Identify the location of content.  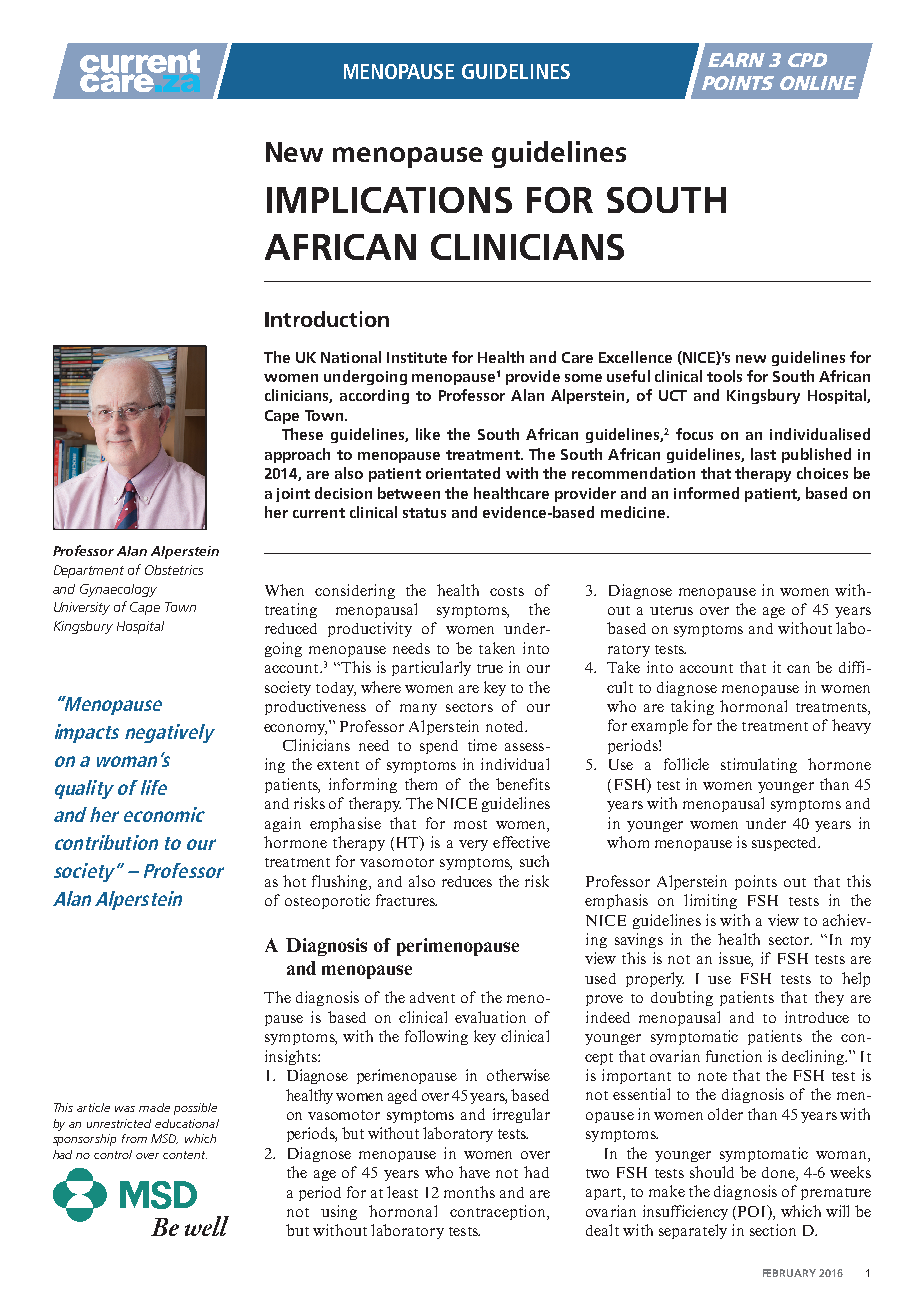
(185, 1155).
